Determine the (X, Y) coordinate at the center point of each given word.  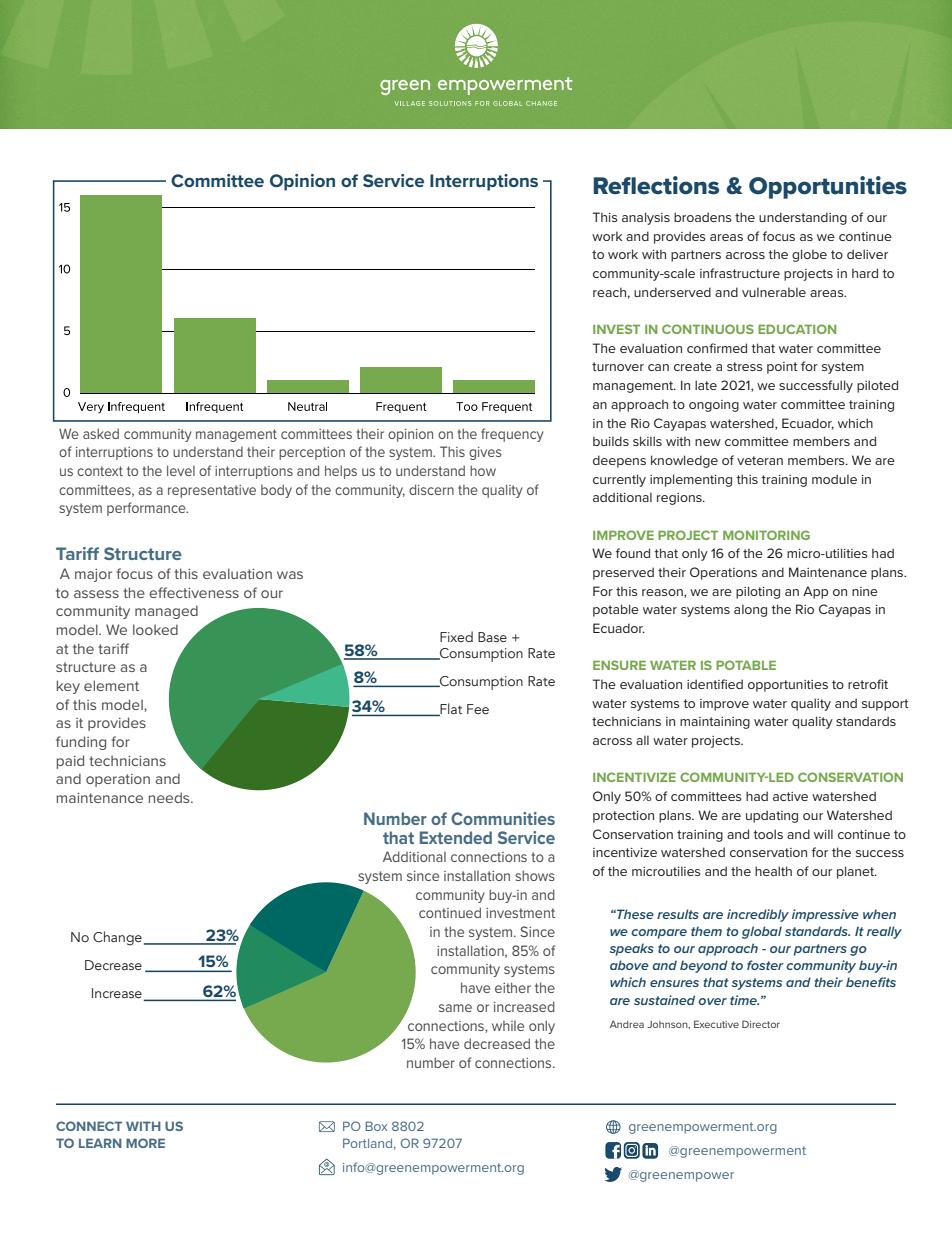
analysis (646, 218)
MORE (145, 1143)
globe (809, 255)
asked (101, 433)
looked (155, 629)
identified (715, 684)
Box (377, 1126)
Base (492, 637)
